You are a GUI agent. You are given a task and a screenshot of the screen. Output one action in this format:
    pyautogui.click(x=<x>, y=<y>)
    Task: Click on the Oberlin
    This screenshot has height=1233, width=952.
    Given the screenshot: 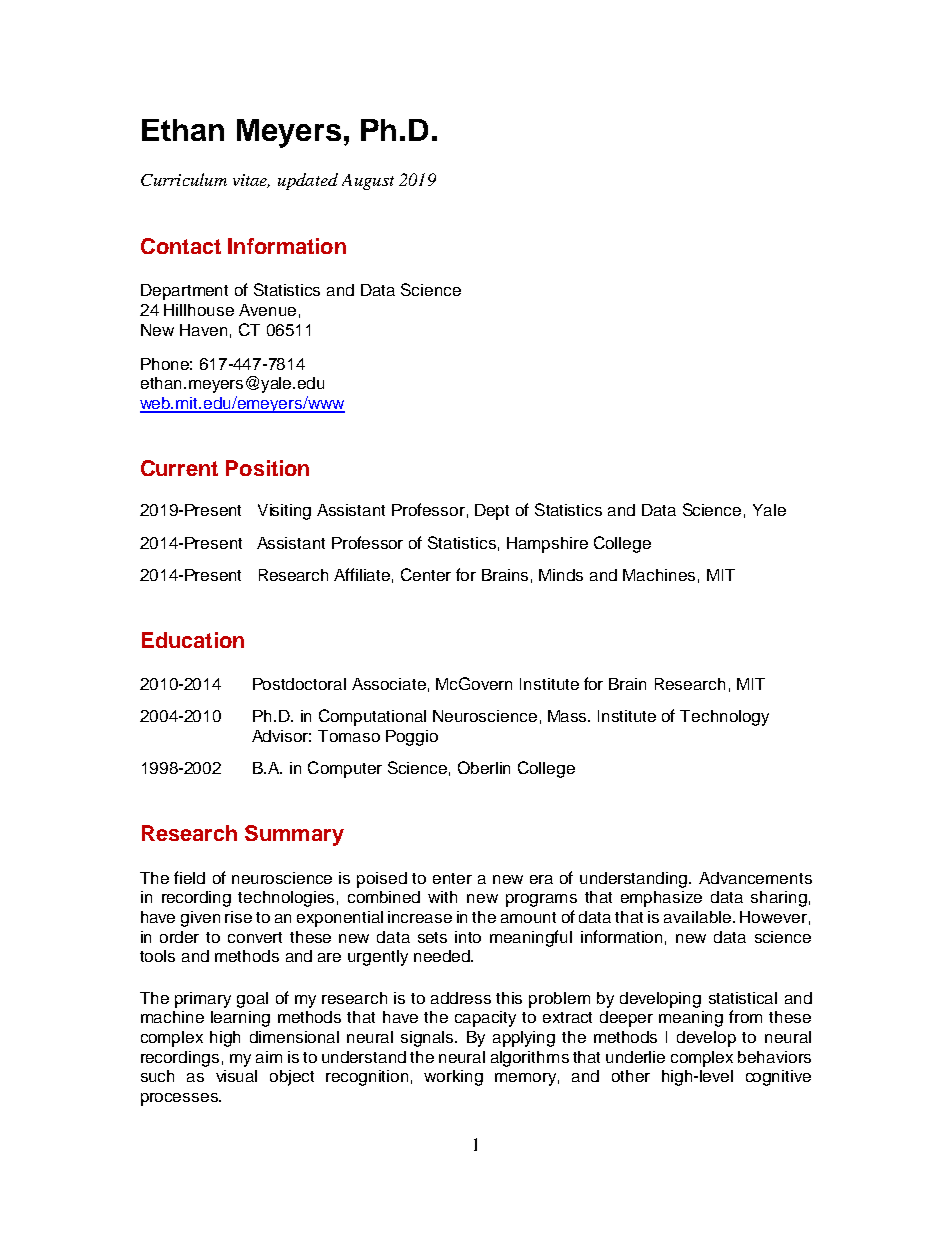 What is the action you would take?
    pyautogui.click(x=484, y=767)
